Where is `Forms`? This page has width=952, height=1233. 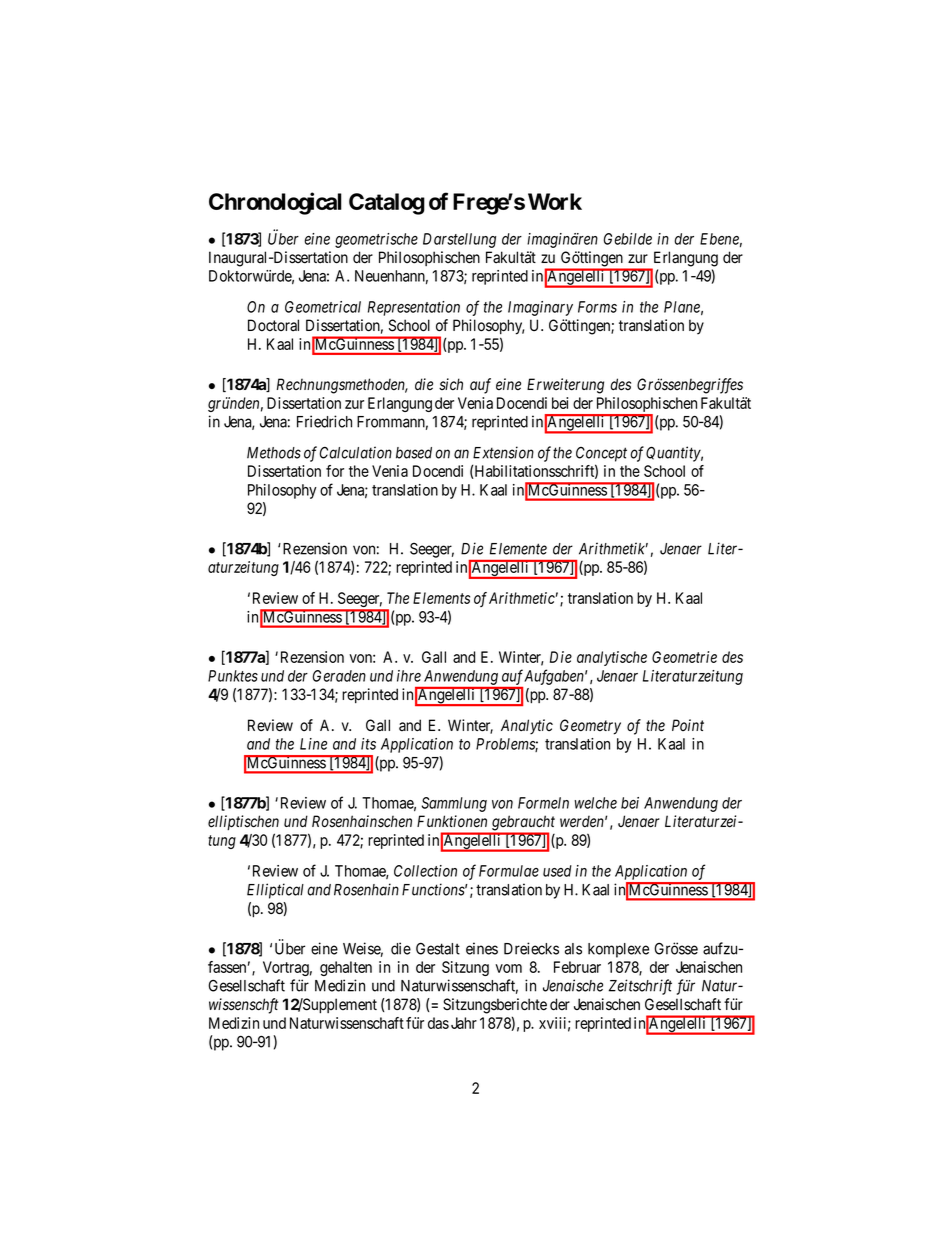 Forms is located at coordinates (597, 307).
